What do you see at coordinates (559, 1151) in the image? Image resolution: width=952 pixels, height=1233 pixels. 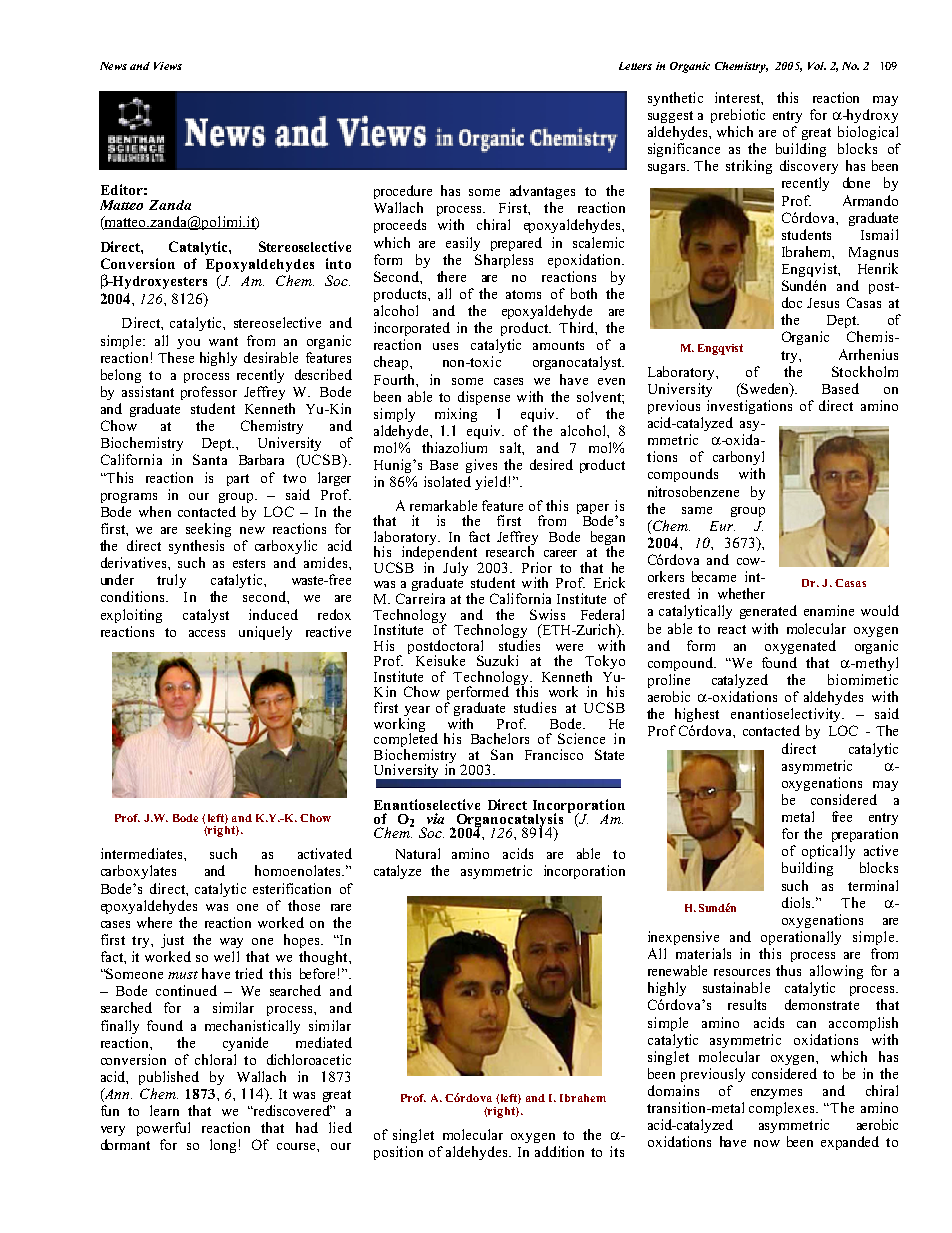 I see `addition` at bounding box center [559, 1151].
